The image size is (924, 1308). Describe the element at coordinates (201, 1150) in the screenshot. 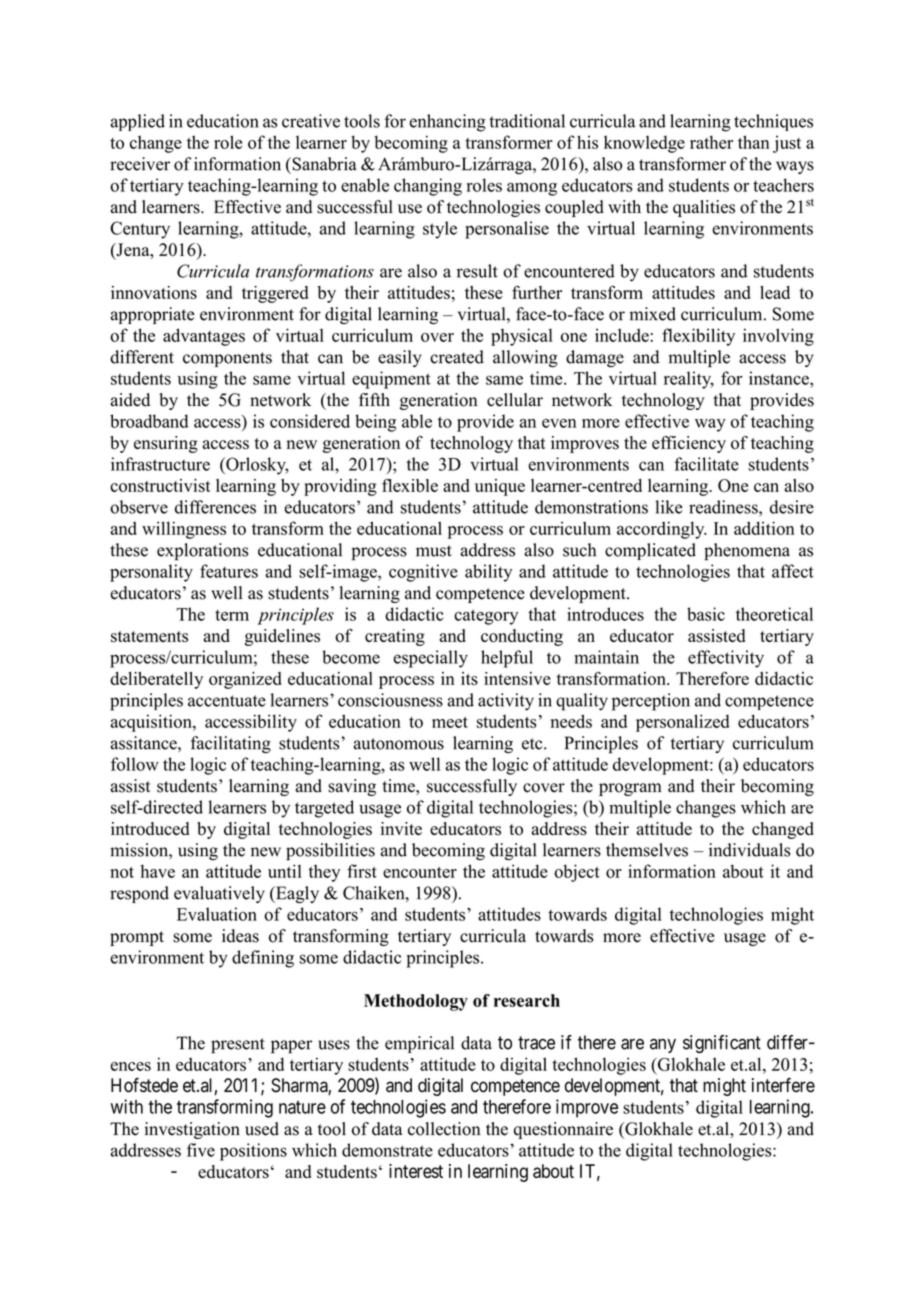

I see `five` at that location.
